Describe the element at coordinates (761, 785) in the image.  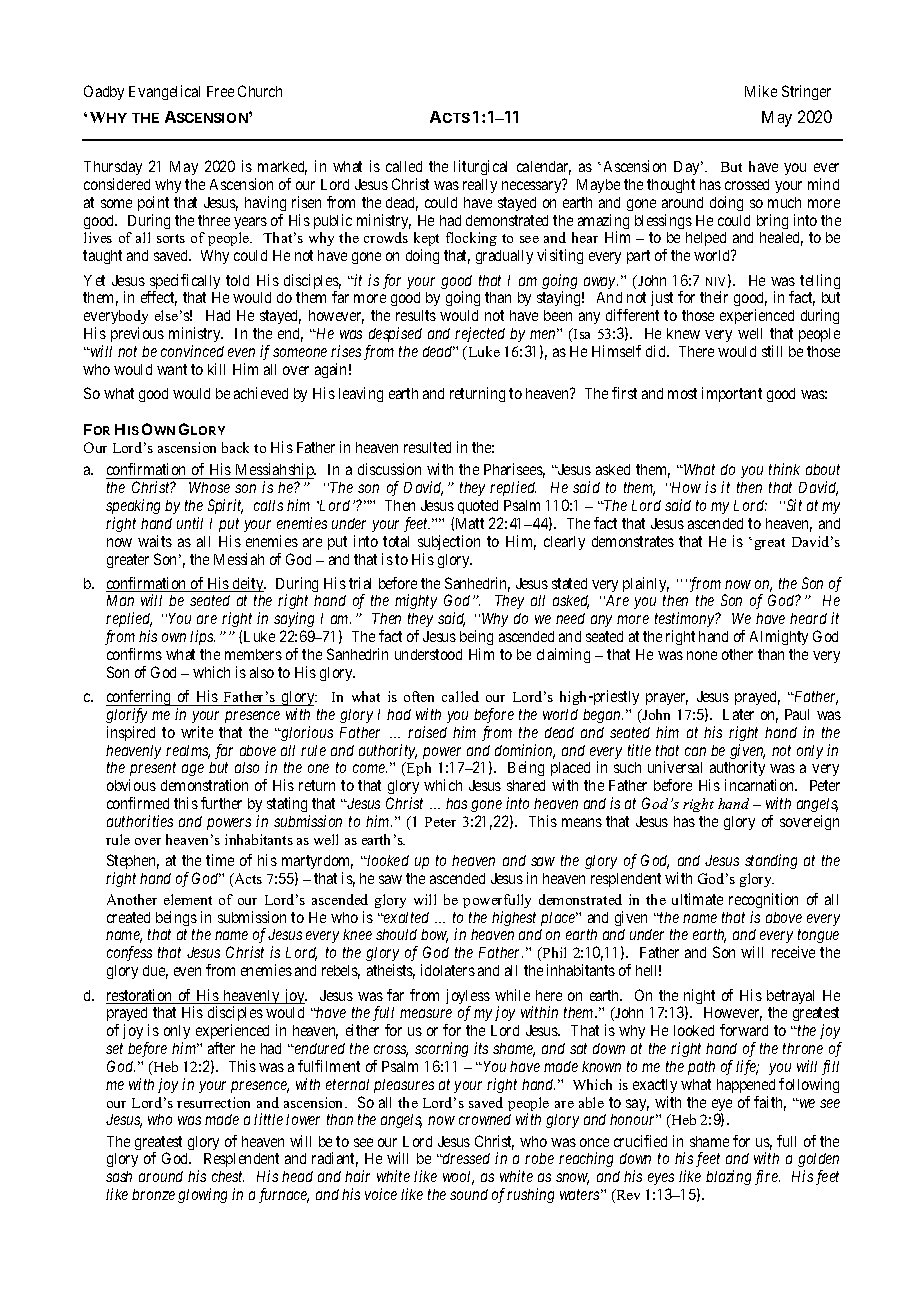
I see `incarnation` at that location.
